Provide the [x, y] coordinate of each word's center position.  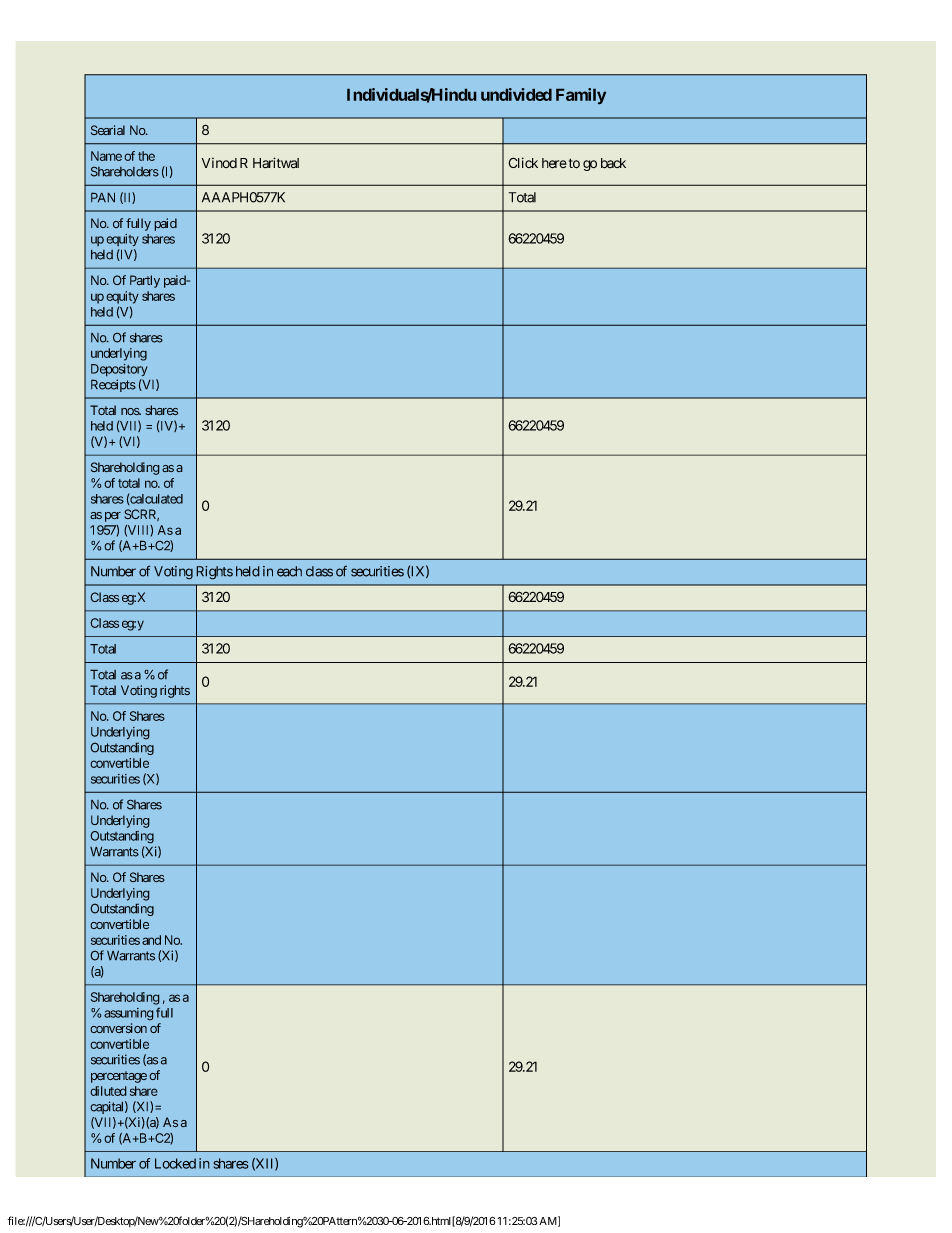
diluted [108, 1091]
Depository [119, 370]
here [554, 163]
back [613, 163]
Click [523, 162]
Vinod [219, 162]
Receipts [113, 385]
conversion [118, 1028]
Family [581, 96]
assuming [129, 1014]
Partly [145, 281]
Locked [175, 1163]
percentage [119, 1077]
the [146, 156]
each [289, 571]
